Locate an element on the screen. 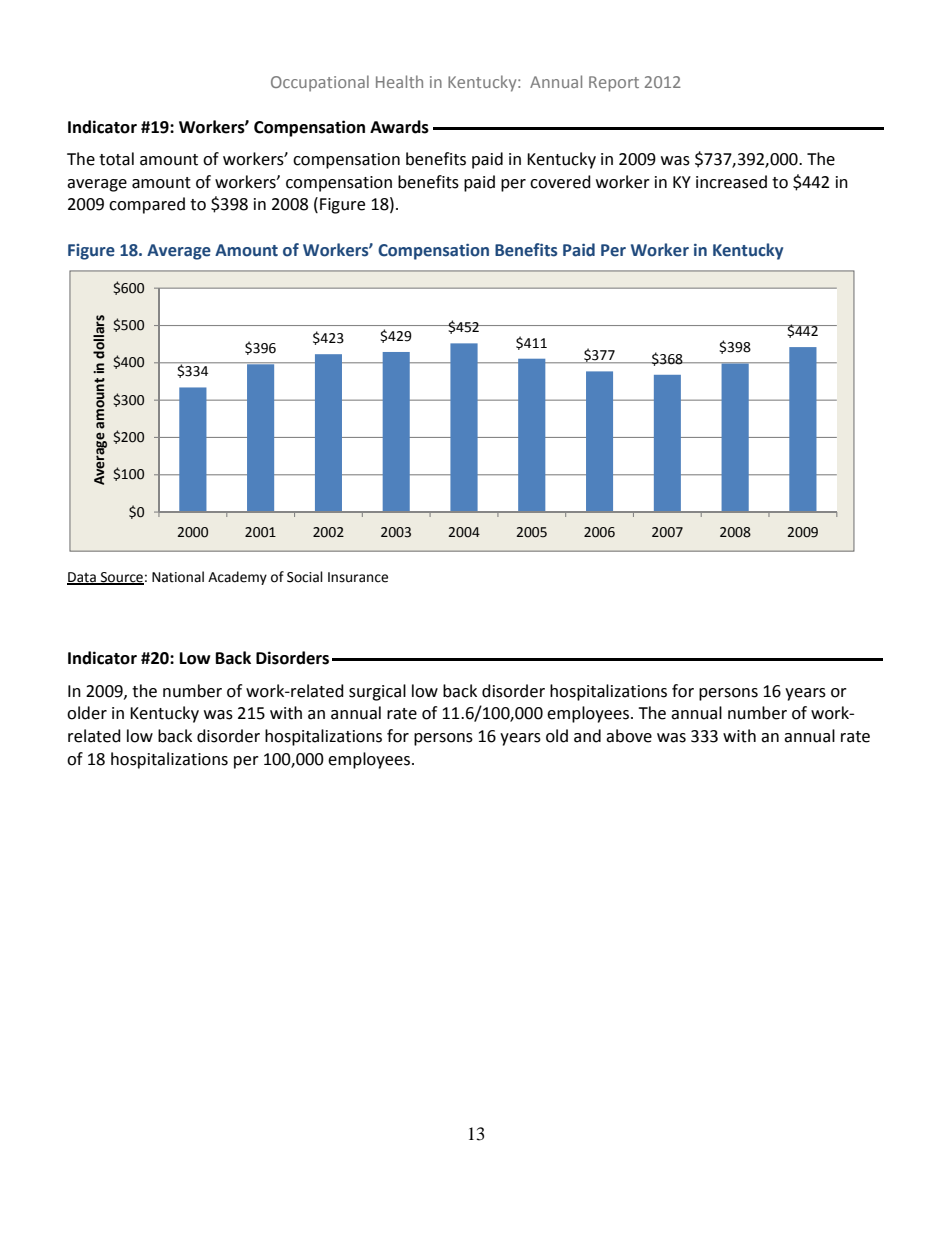 This screenshot has width=952, height=1233. National is located at coordinates (178, 577).
